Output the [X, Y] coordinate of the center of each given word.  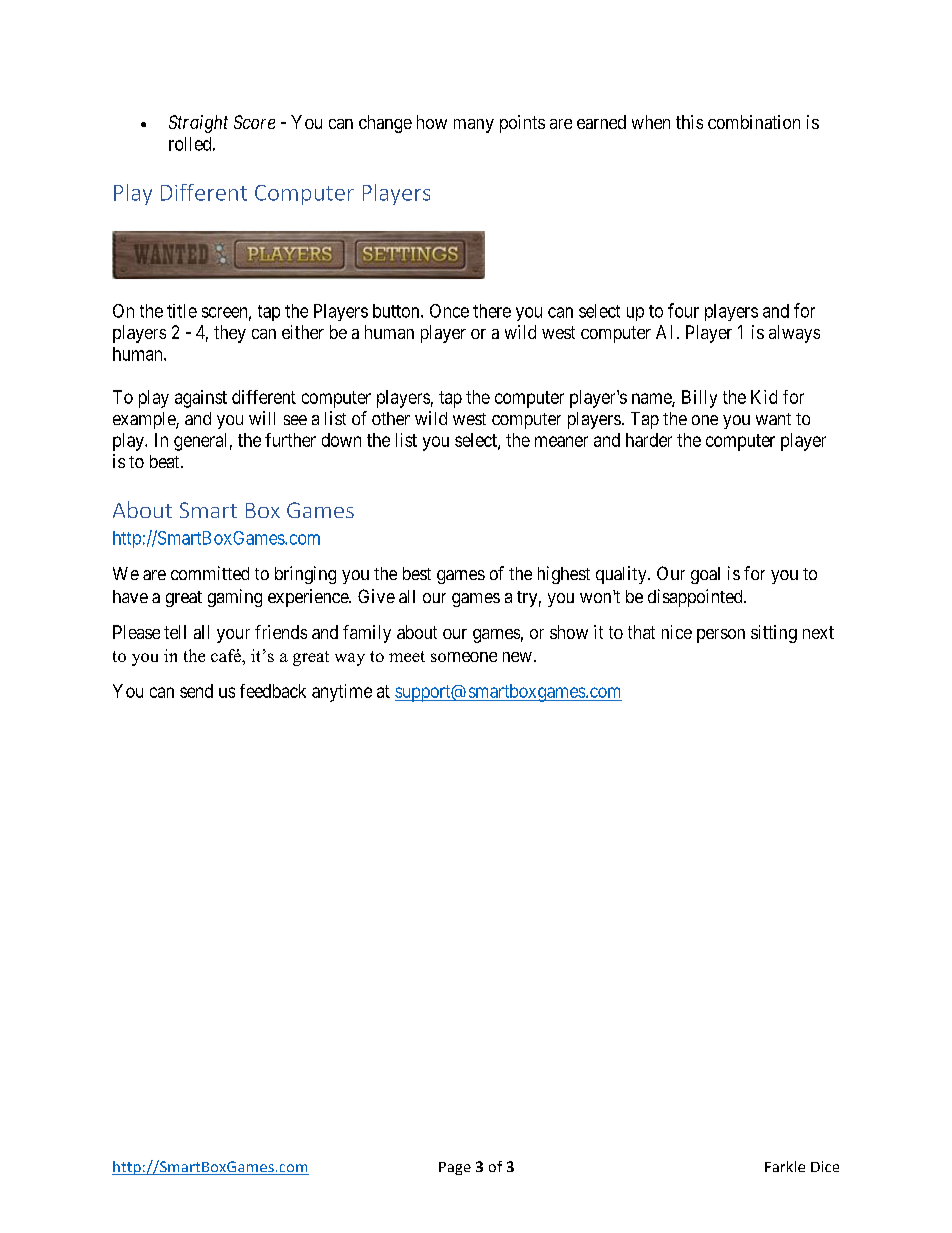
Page [455, 1168]
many [474, 126]
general [200, 442]
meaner [561, 441]
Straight [198, 124]
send [196, 691]
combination [754, 122]
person [721, 636]
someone [464, 657]
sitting [774, 634]
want [773, 419]
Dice [825, 1166]
